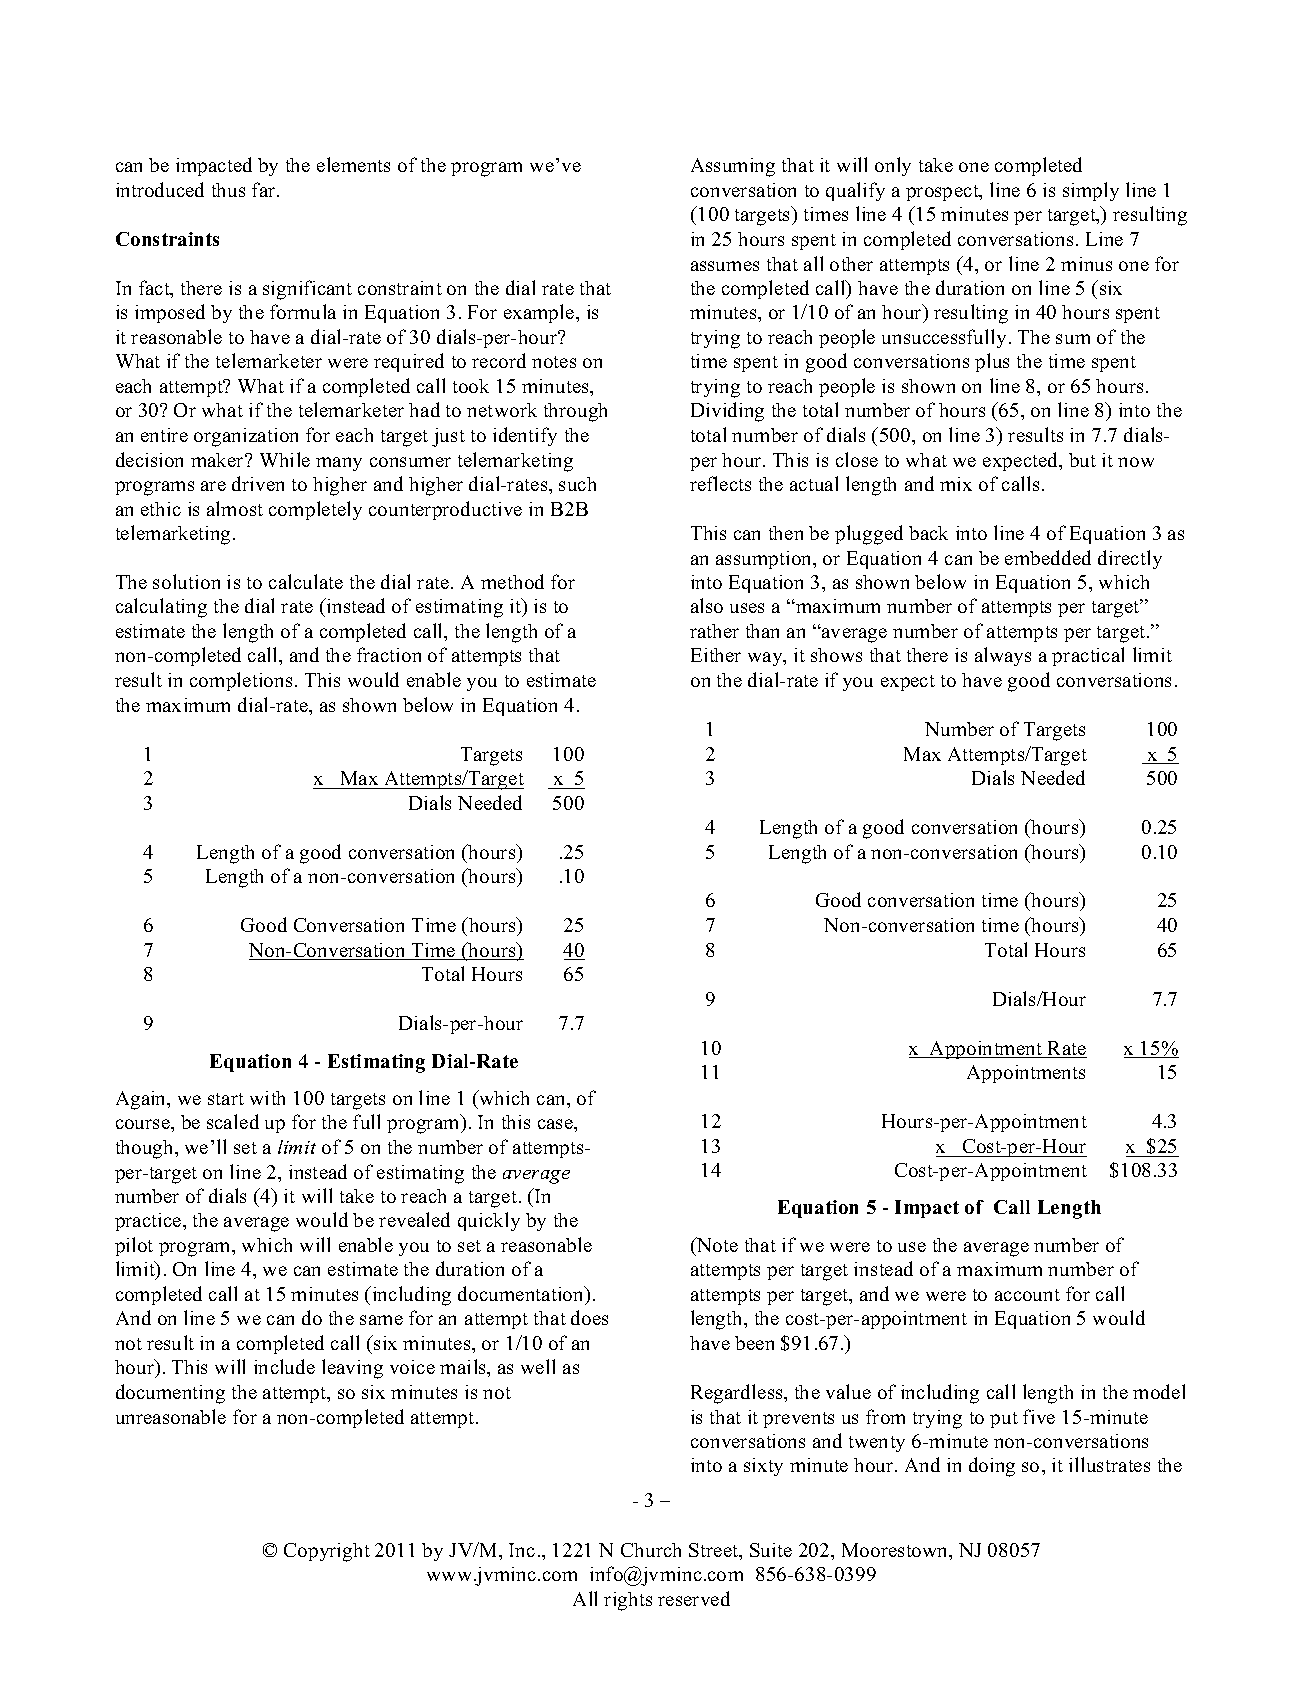  I want to click on always, so click(1003, 656).
